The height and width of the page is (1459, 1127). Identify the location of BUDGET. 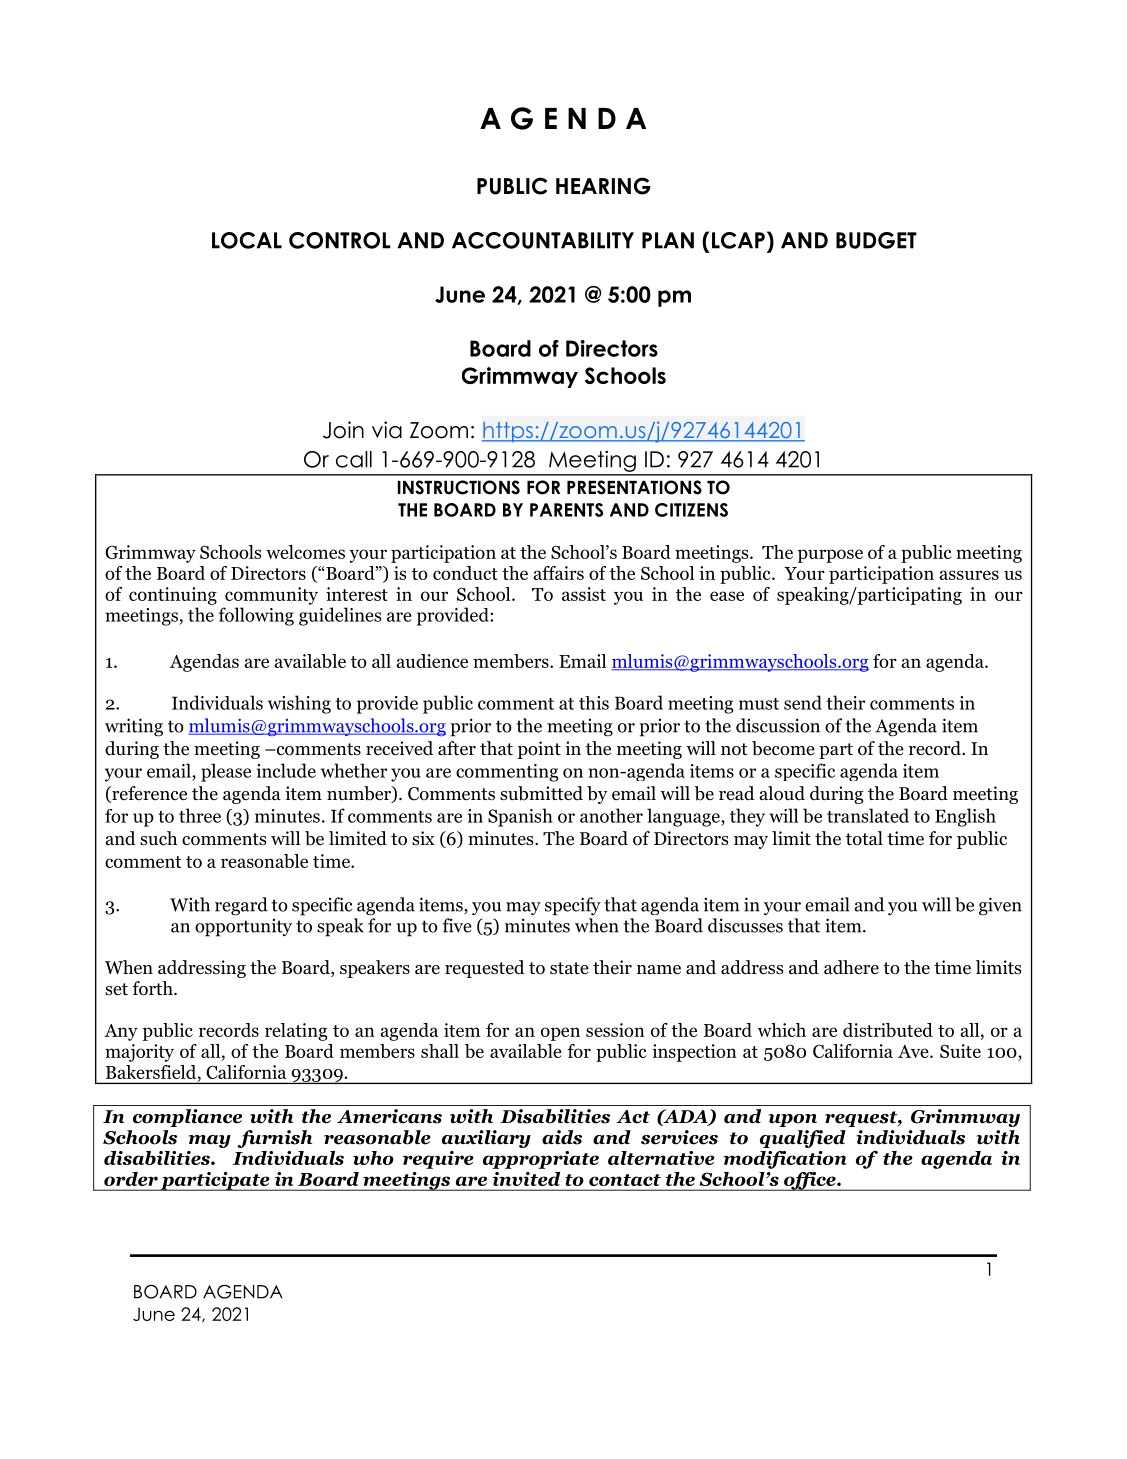
(876, 240).
